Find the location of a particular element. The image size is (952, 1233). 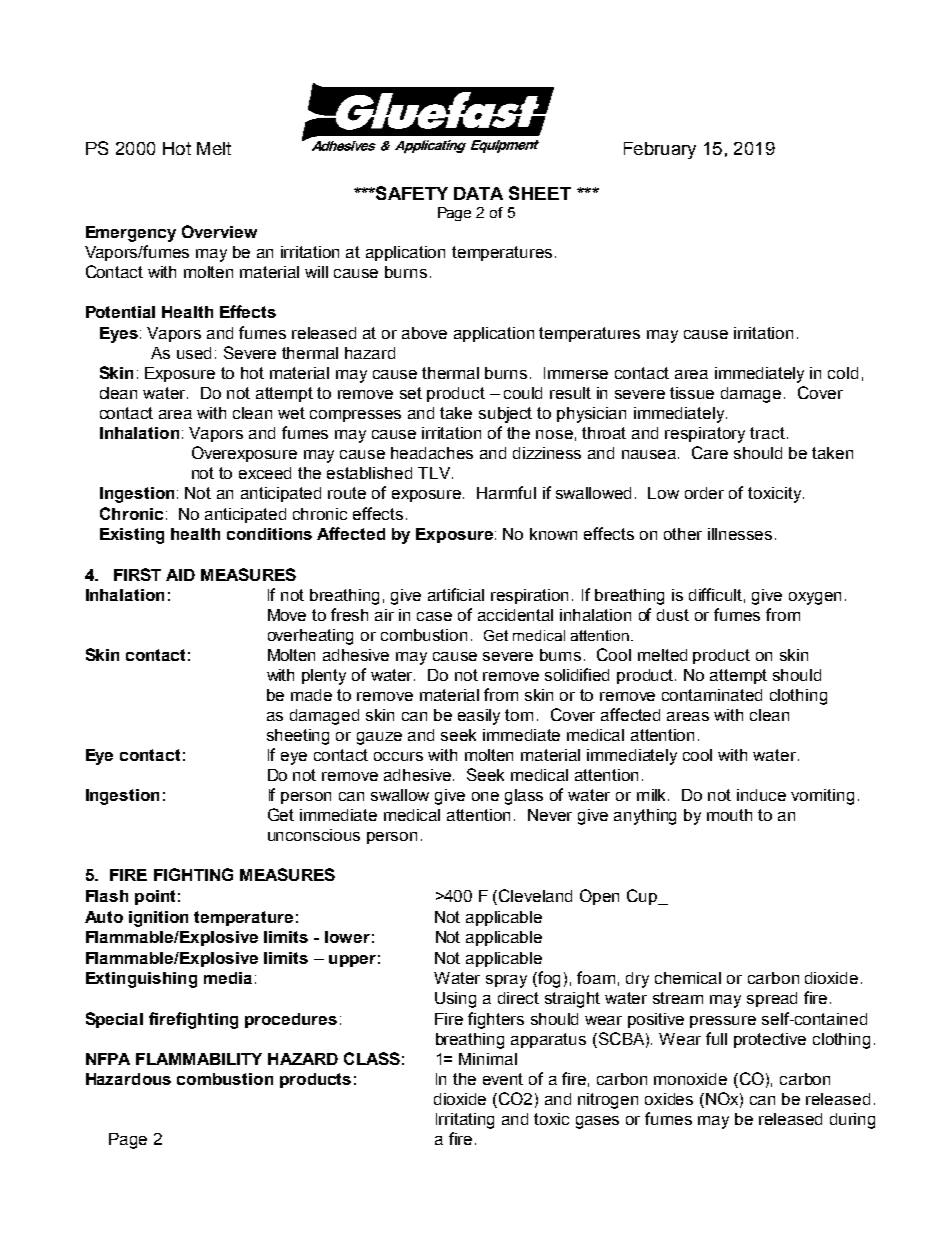

DATA is located at coordinates (478, 193).
